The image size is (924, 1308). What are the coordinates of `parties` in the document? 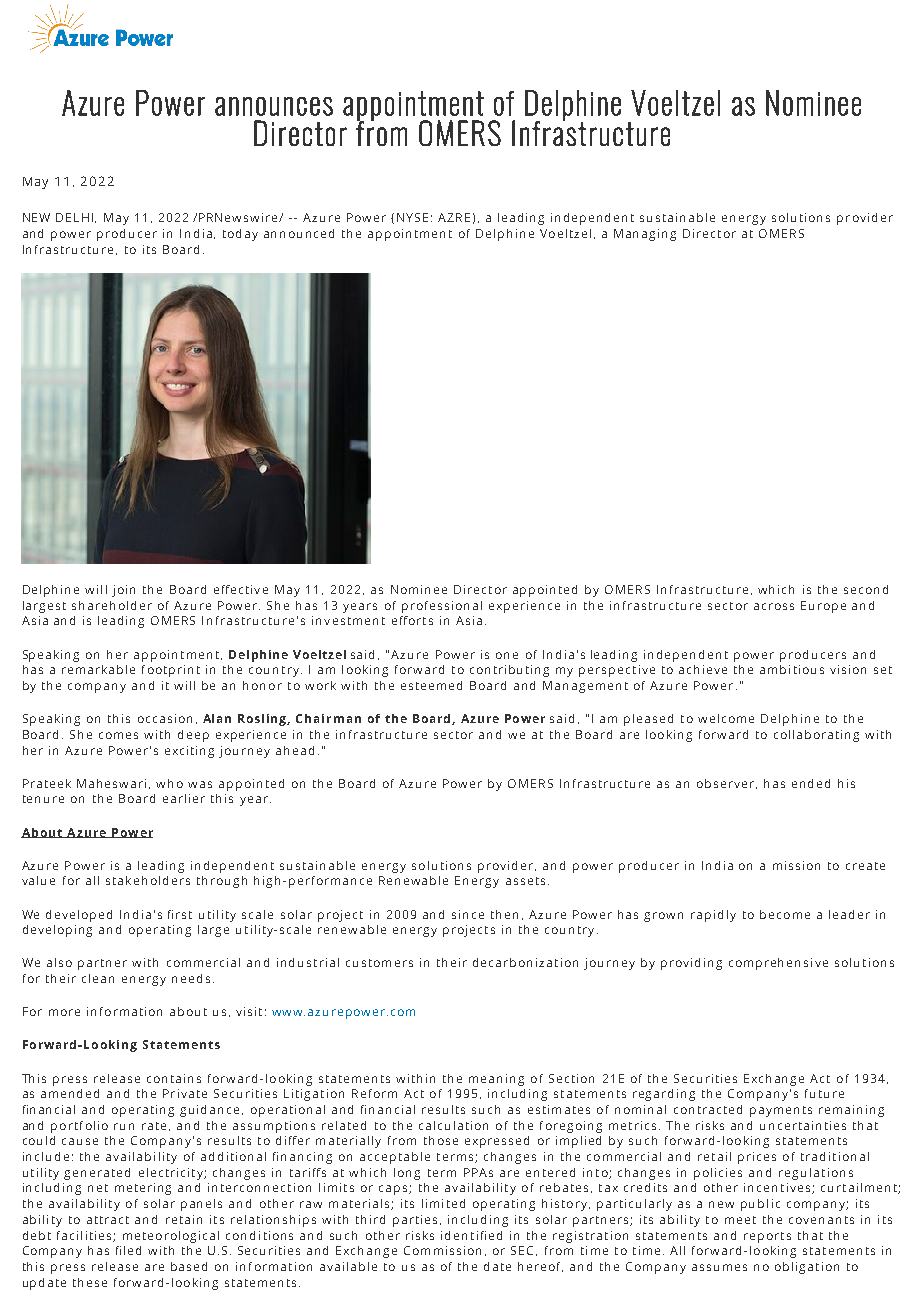 It's located at (415, 1221).
